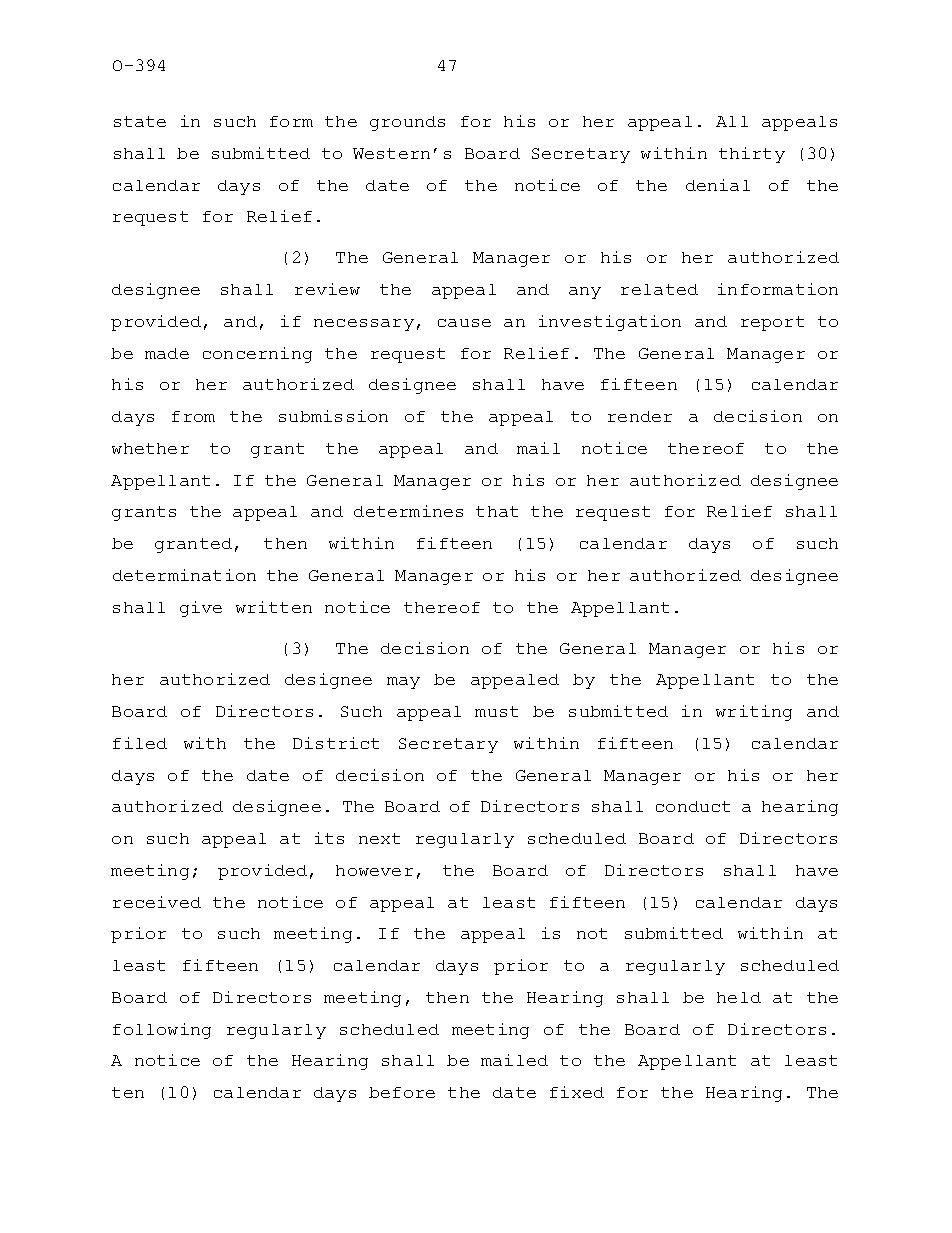  Describe the element at coordinates (162, 1031) in the page. I see `following` at that location.
